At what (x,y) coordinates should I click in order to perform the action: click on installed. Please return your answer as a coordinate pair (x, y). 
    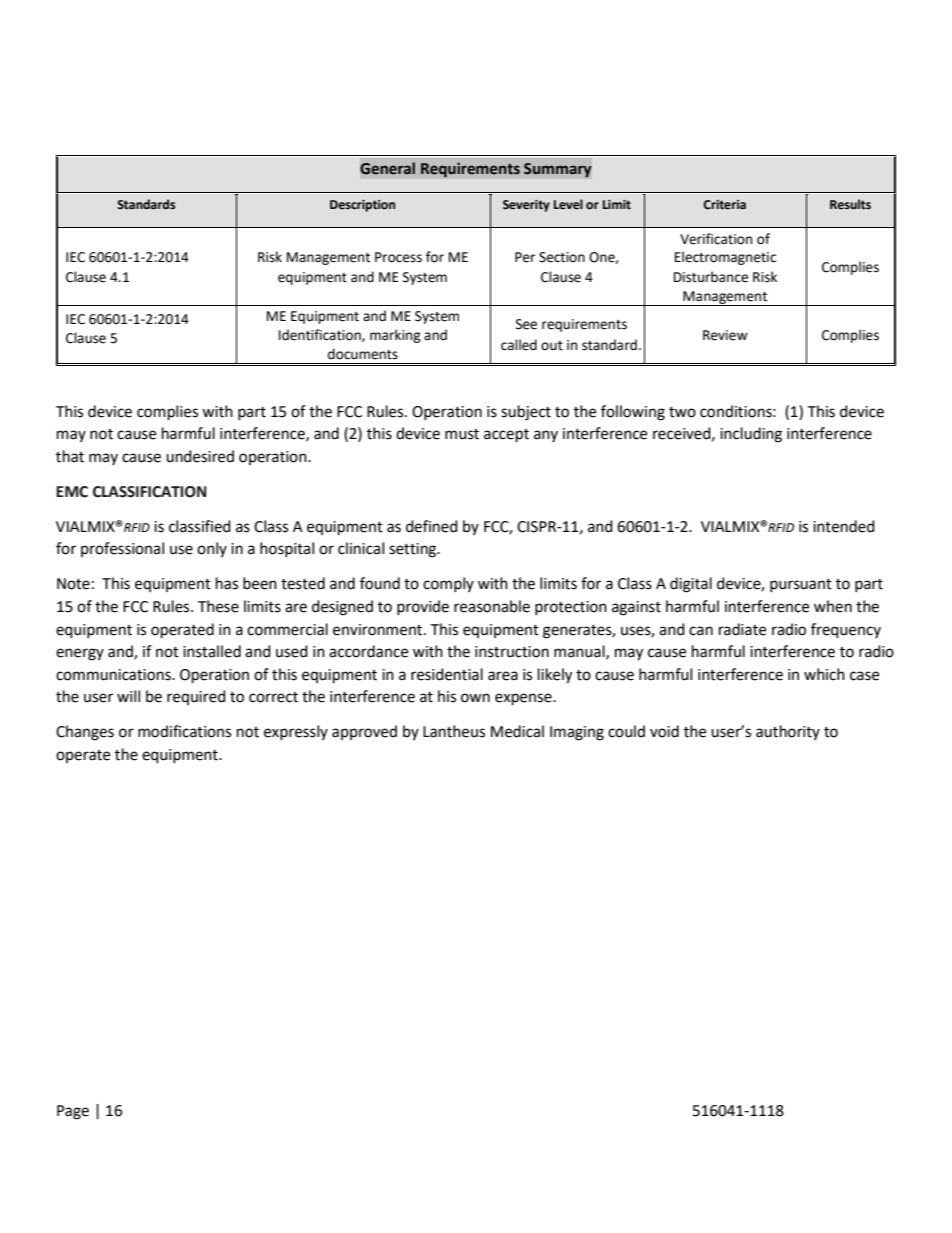
    Looking at the image, I should click on (212, 651).
